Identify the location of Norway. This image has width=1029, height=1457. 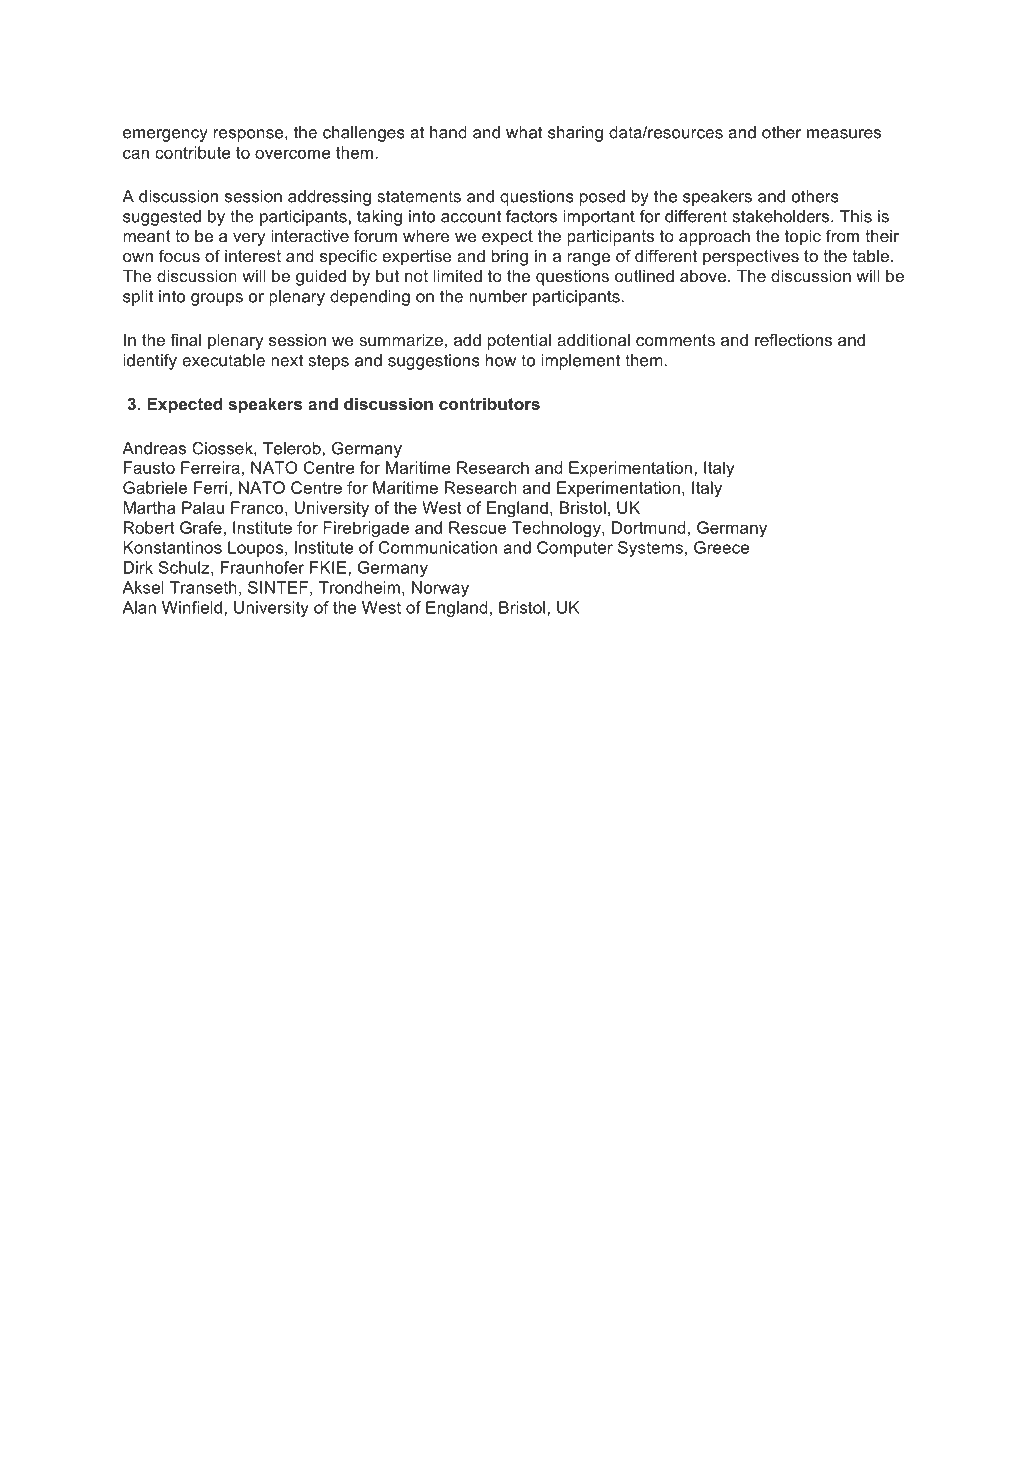
(440, 589).
